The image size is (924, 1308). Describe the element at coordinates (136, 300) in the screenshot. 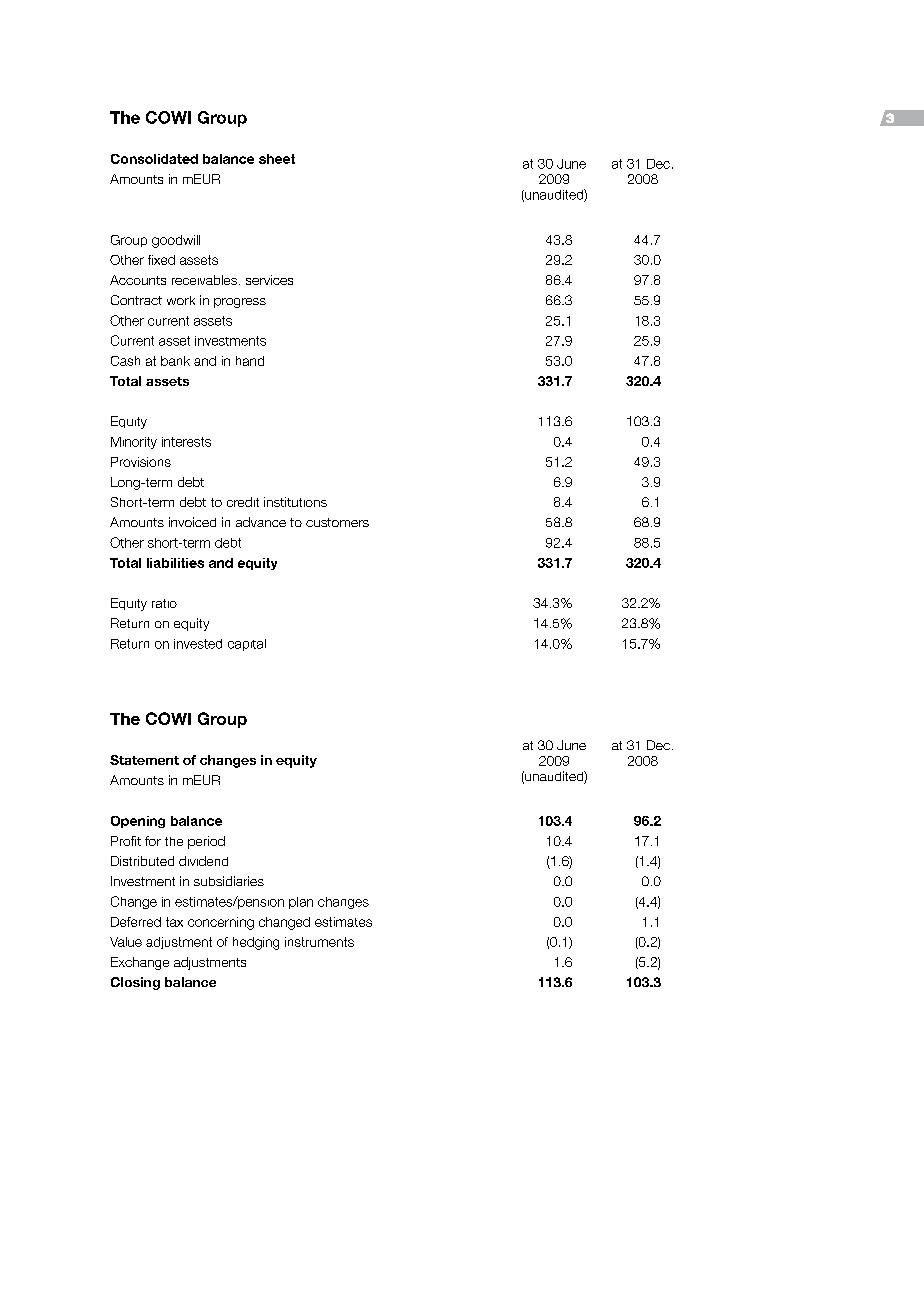

I see `Contract` at that location.
